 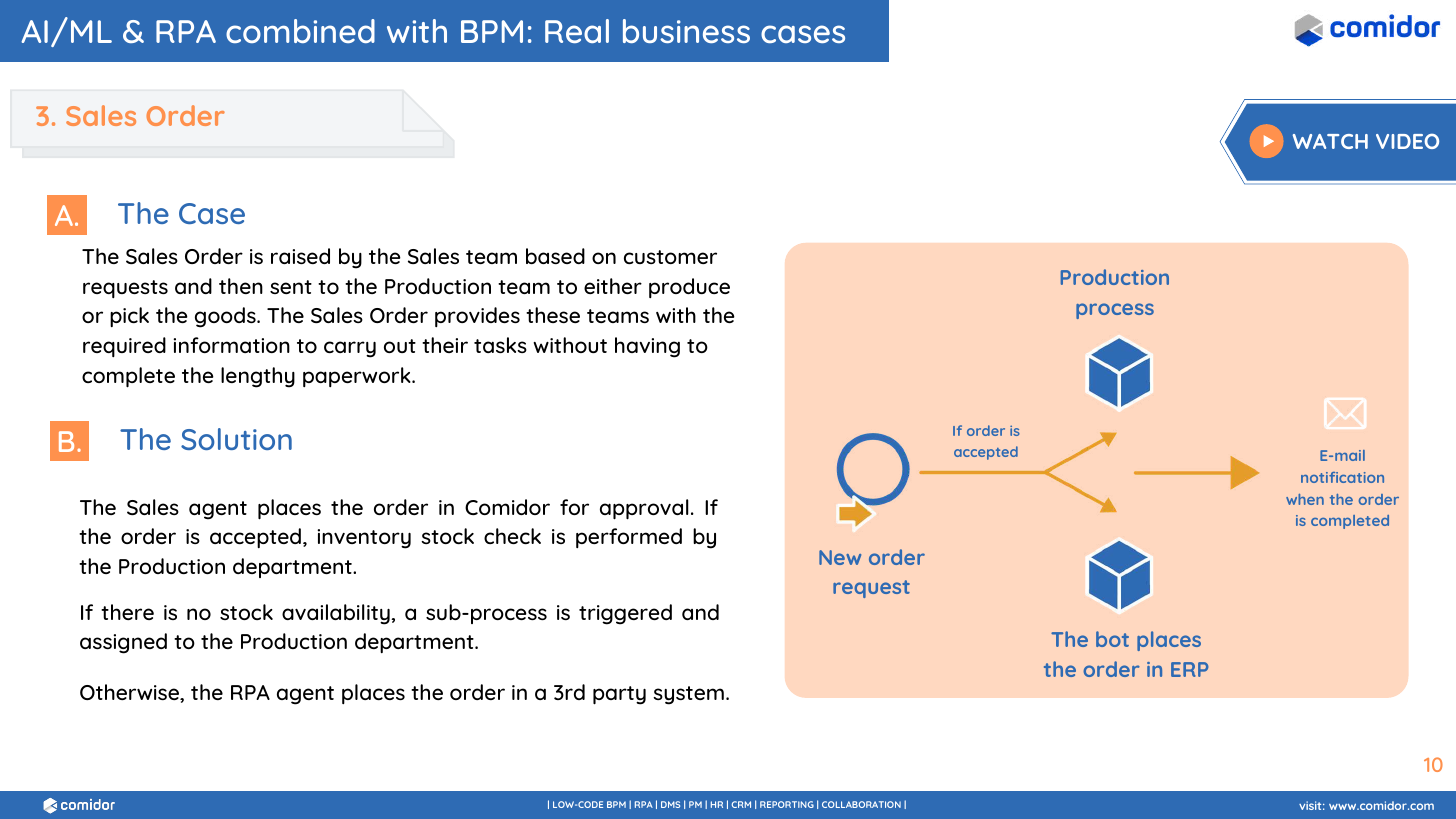 What do you see at coordinates (670, 804) in the screenshot?
I see `DMS` at bounding box center [670, 804].
